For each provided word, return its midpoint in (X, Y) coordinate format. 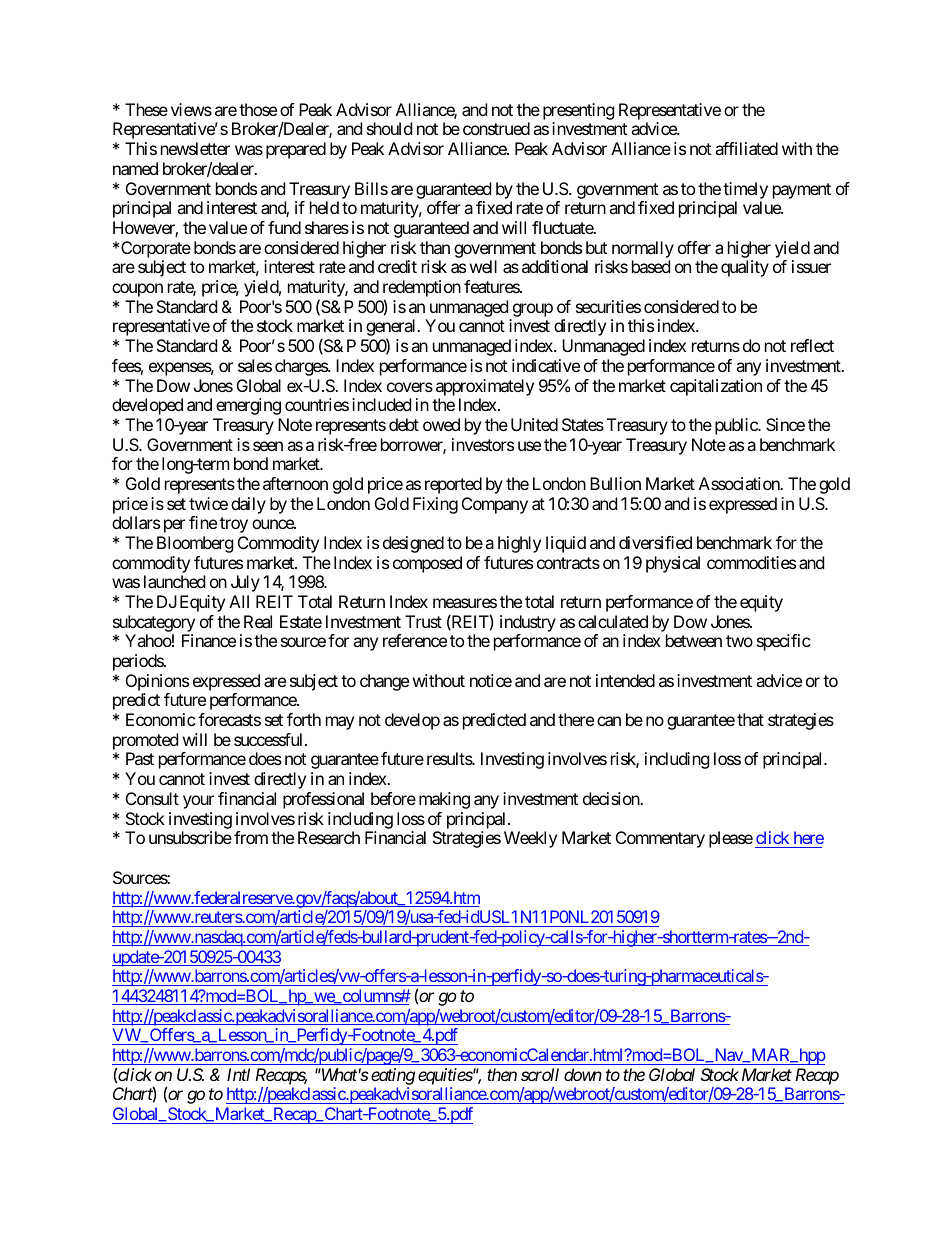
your (198, 802)
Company (495, 505)
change (384, 682)
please (731, 839)
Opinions (157, 684)
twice (208, 503)
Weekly (530, 839)
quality (745, 268)
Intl (238, 1074)
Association (740, 483)
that (750, 719)
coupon (137, 290)
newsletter (195, 148)
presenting (579, 113)
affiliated (746, 148)
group (533, 310)
